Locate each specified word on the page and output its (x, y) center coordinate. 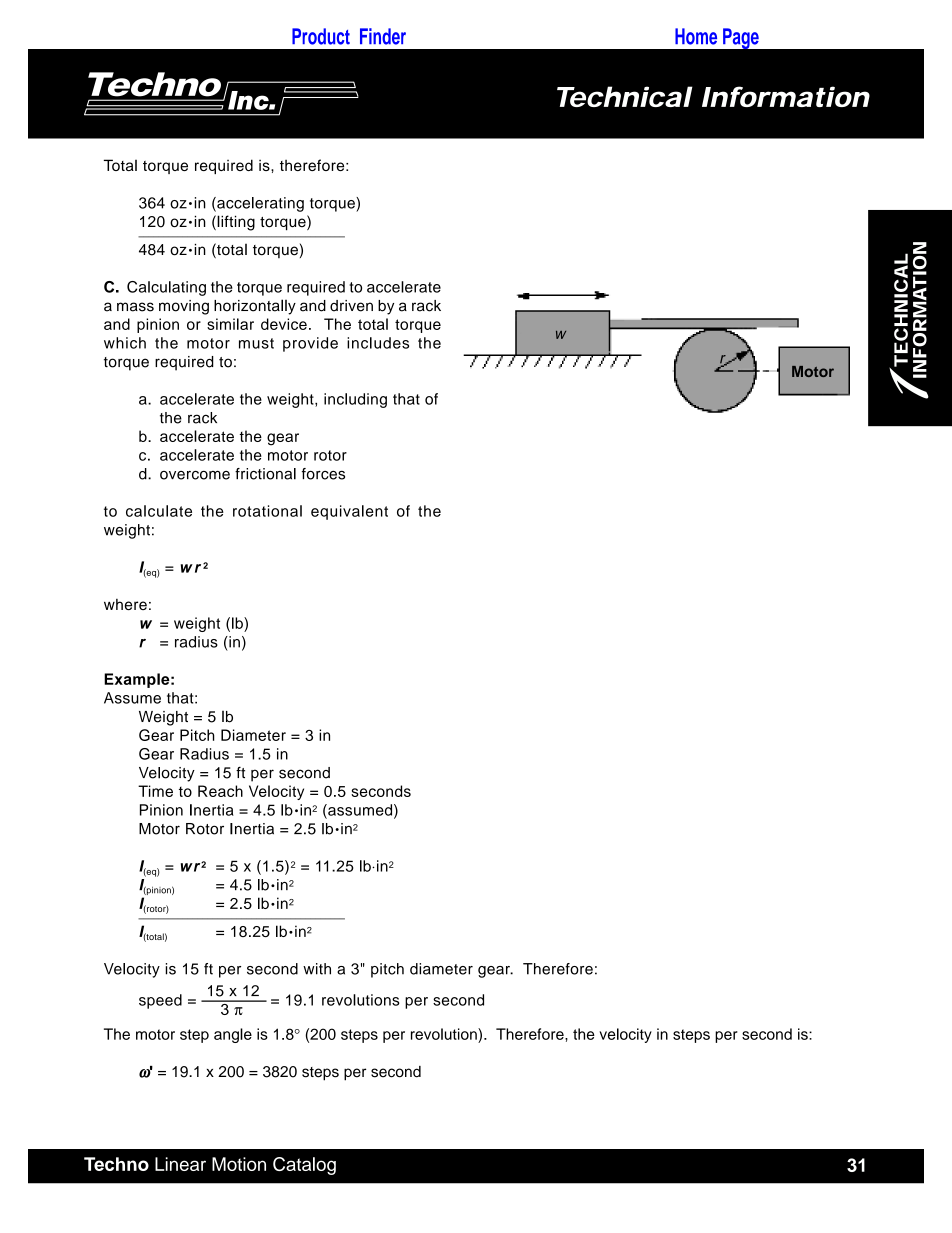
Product (321, 36)
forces (323, 474)
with (317, 969)
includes (378, 343)
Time (155, 791)
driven (351, 306)
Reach (220, 791)
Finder (383, 36)
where (125, 604)
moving (184, 307)
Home (696, 36)
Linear (180, 1164)
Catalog (304, 1166)
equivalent (349, 512)
